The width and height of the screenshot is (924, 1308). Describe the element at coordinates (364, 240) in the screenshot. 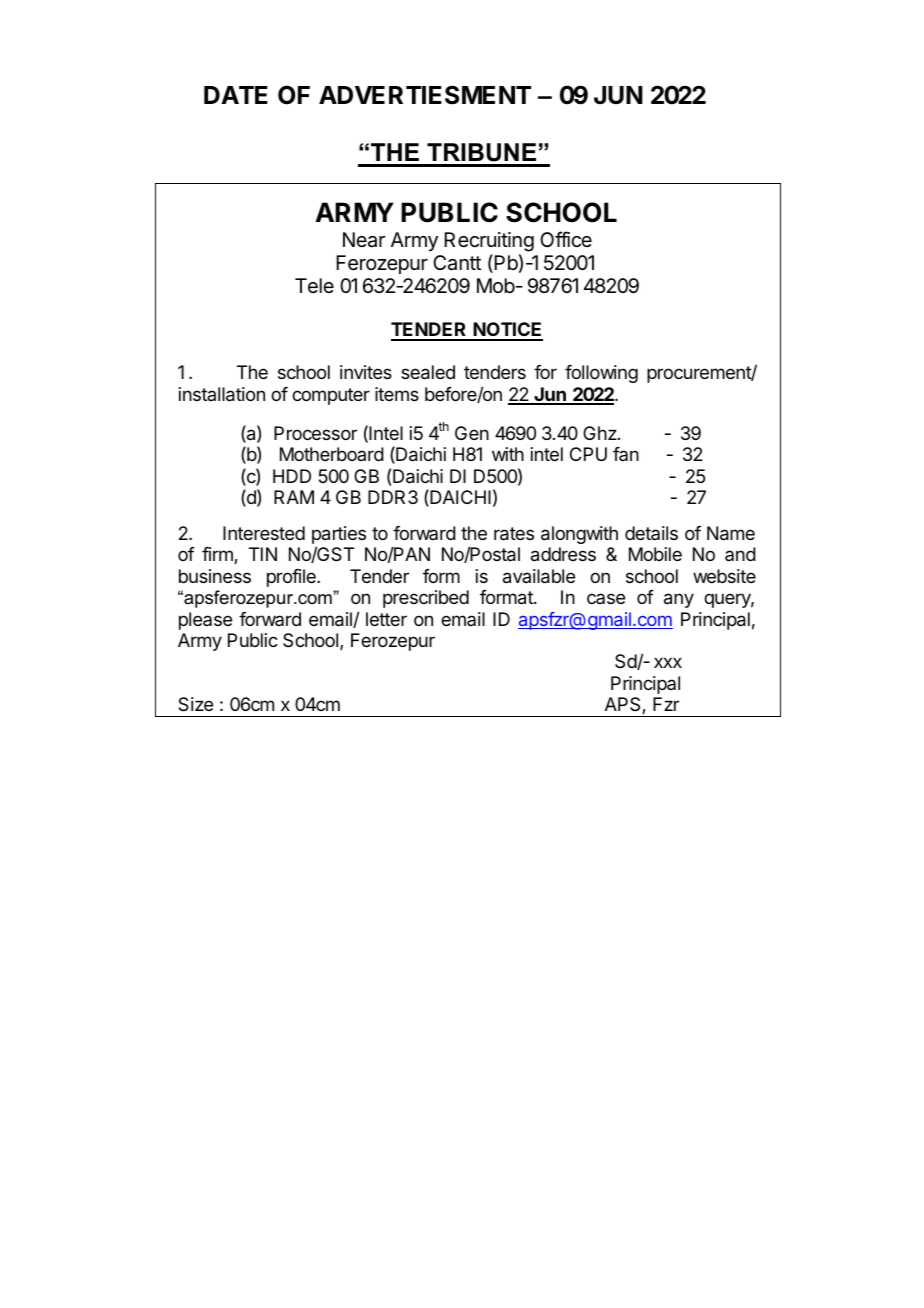

I see `Near` at that location.
